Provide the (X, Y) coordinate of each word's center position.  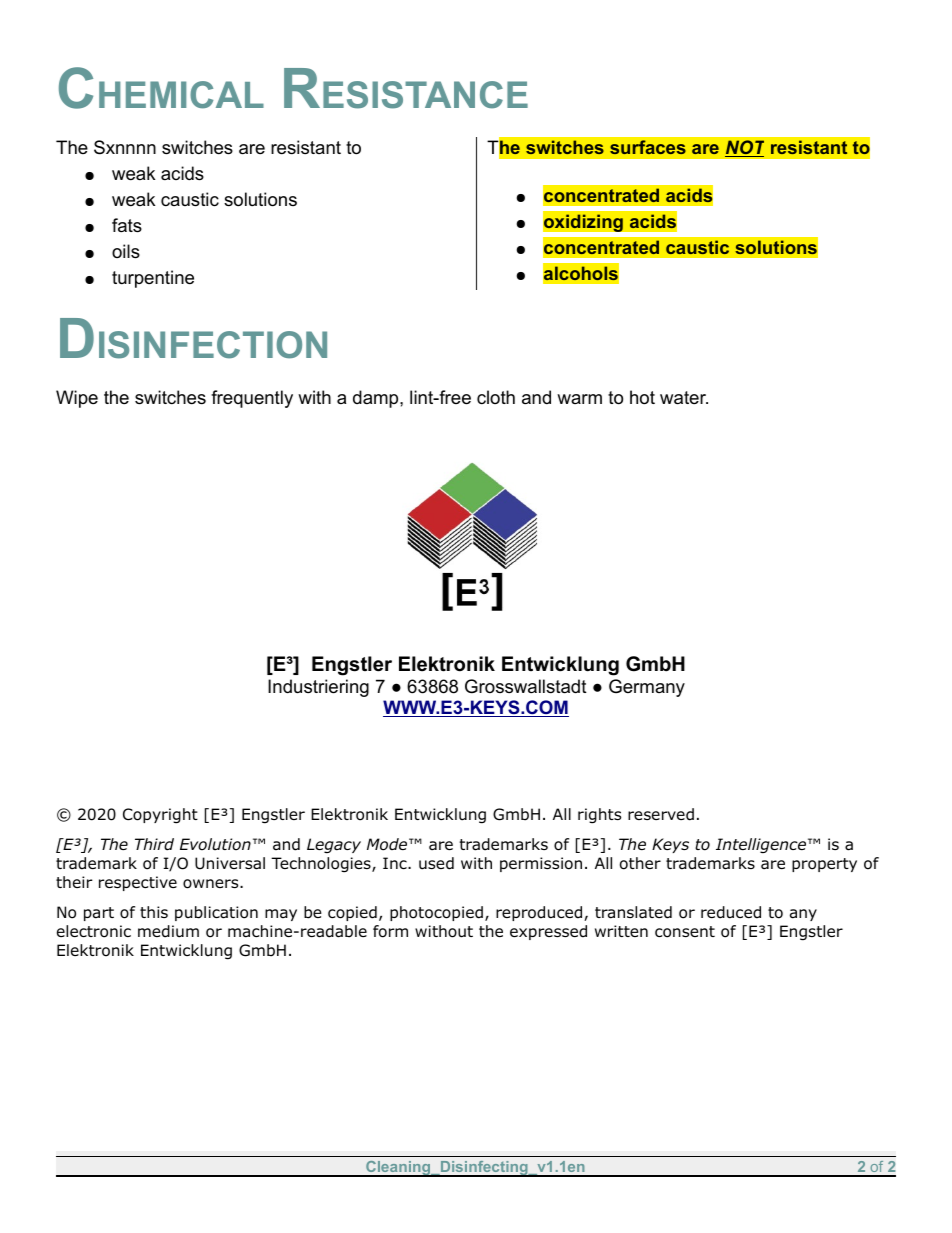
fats (127, 225)
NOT (744, 148)
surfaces (648, 147)
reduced (731, 912)
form (390, 931)
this (154, 912)
